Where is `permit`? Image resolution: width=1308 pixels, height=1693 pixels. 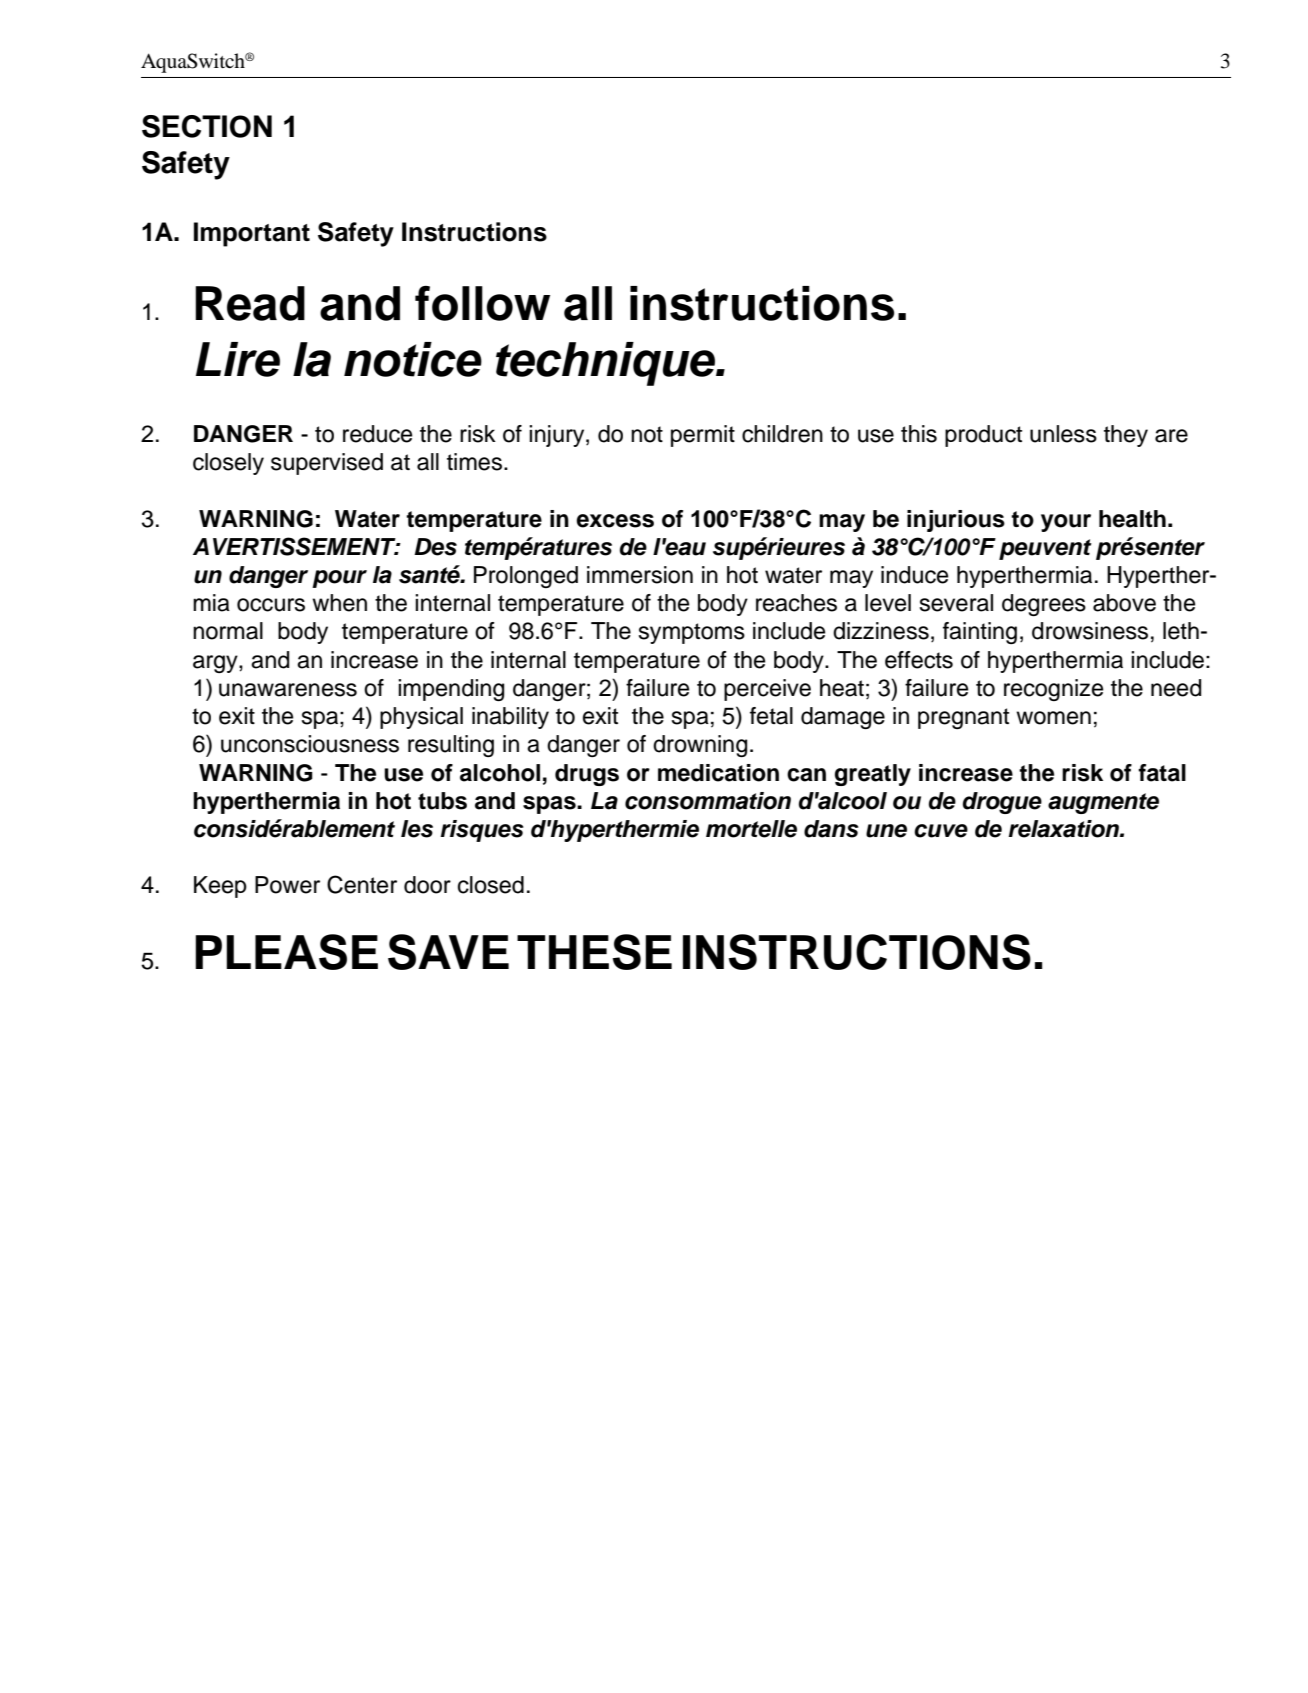 permit is located at coordinates (703, 436).
